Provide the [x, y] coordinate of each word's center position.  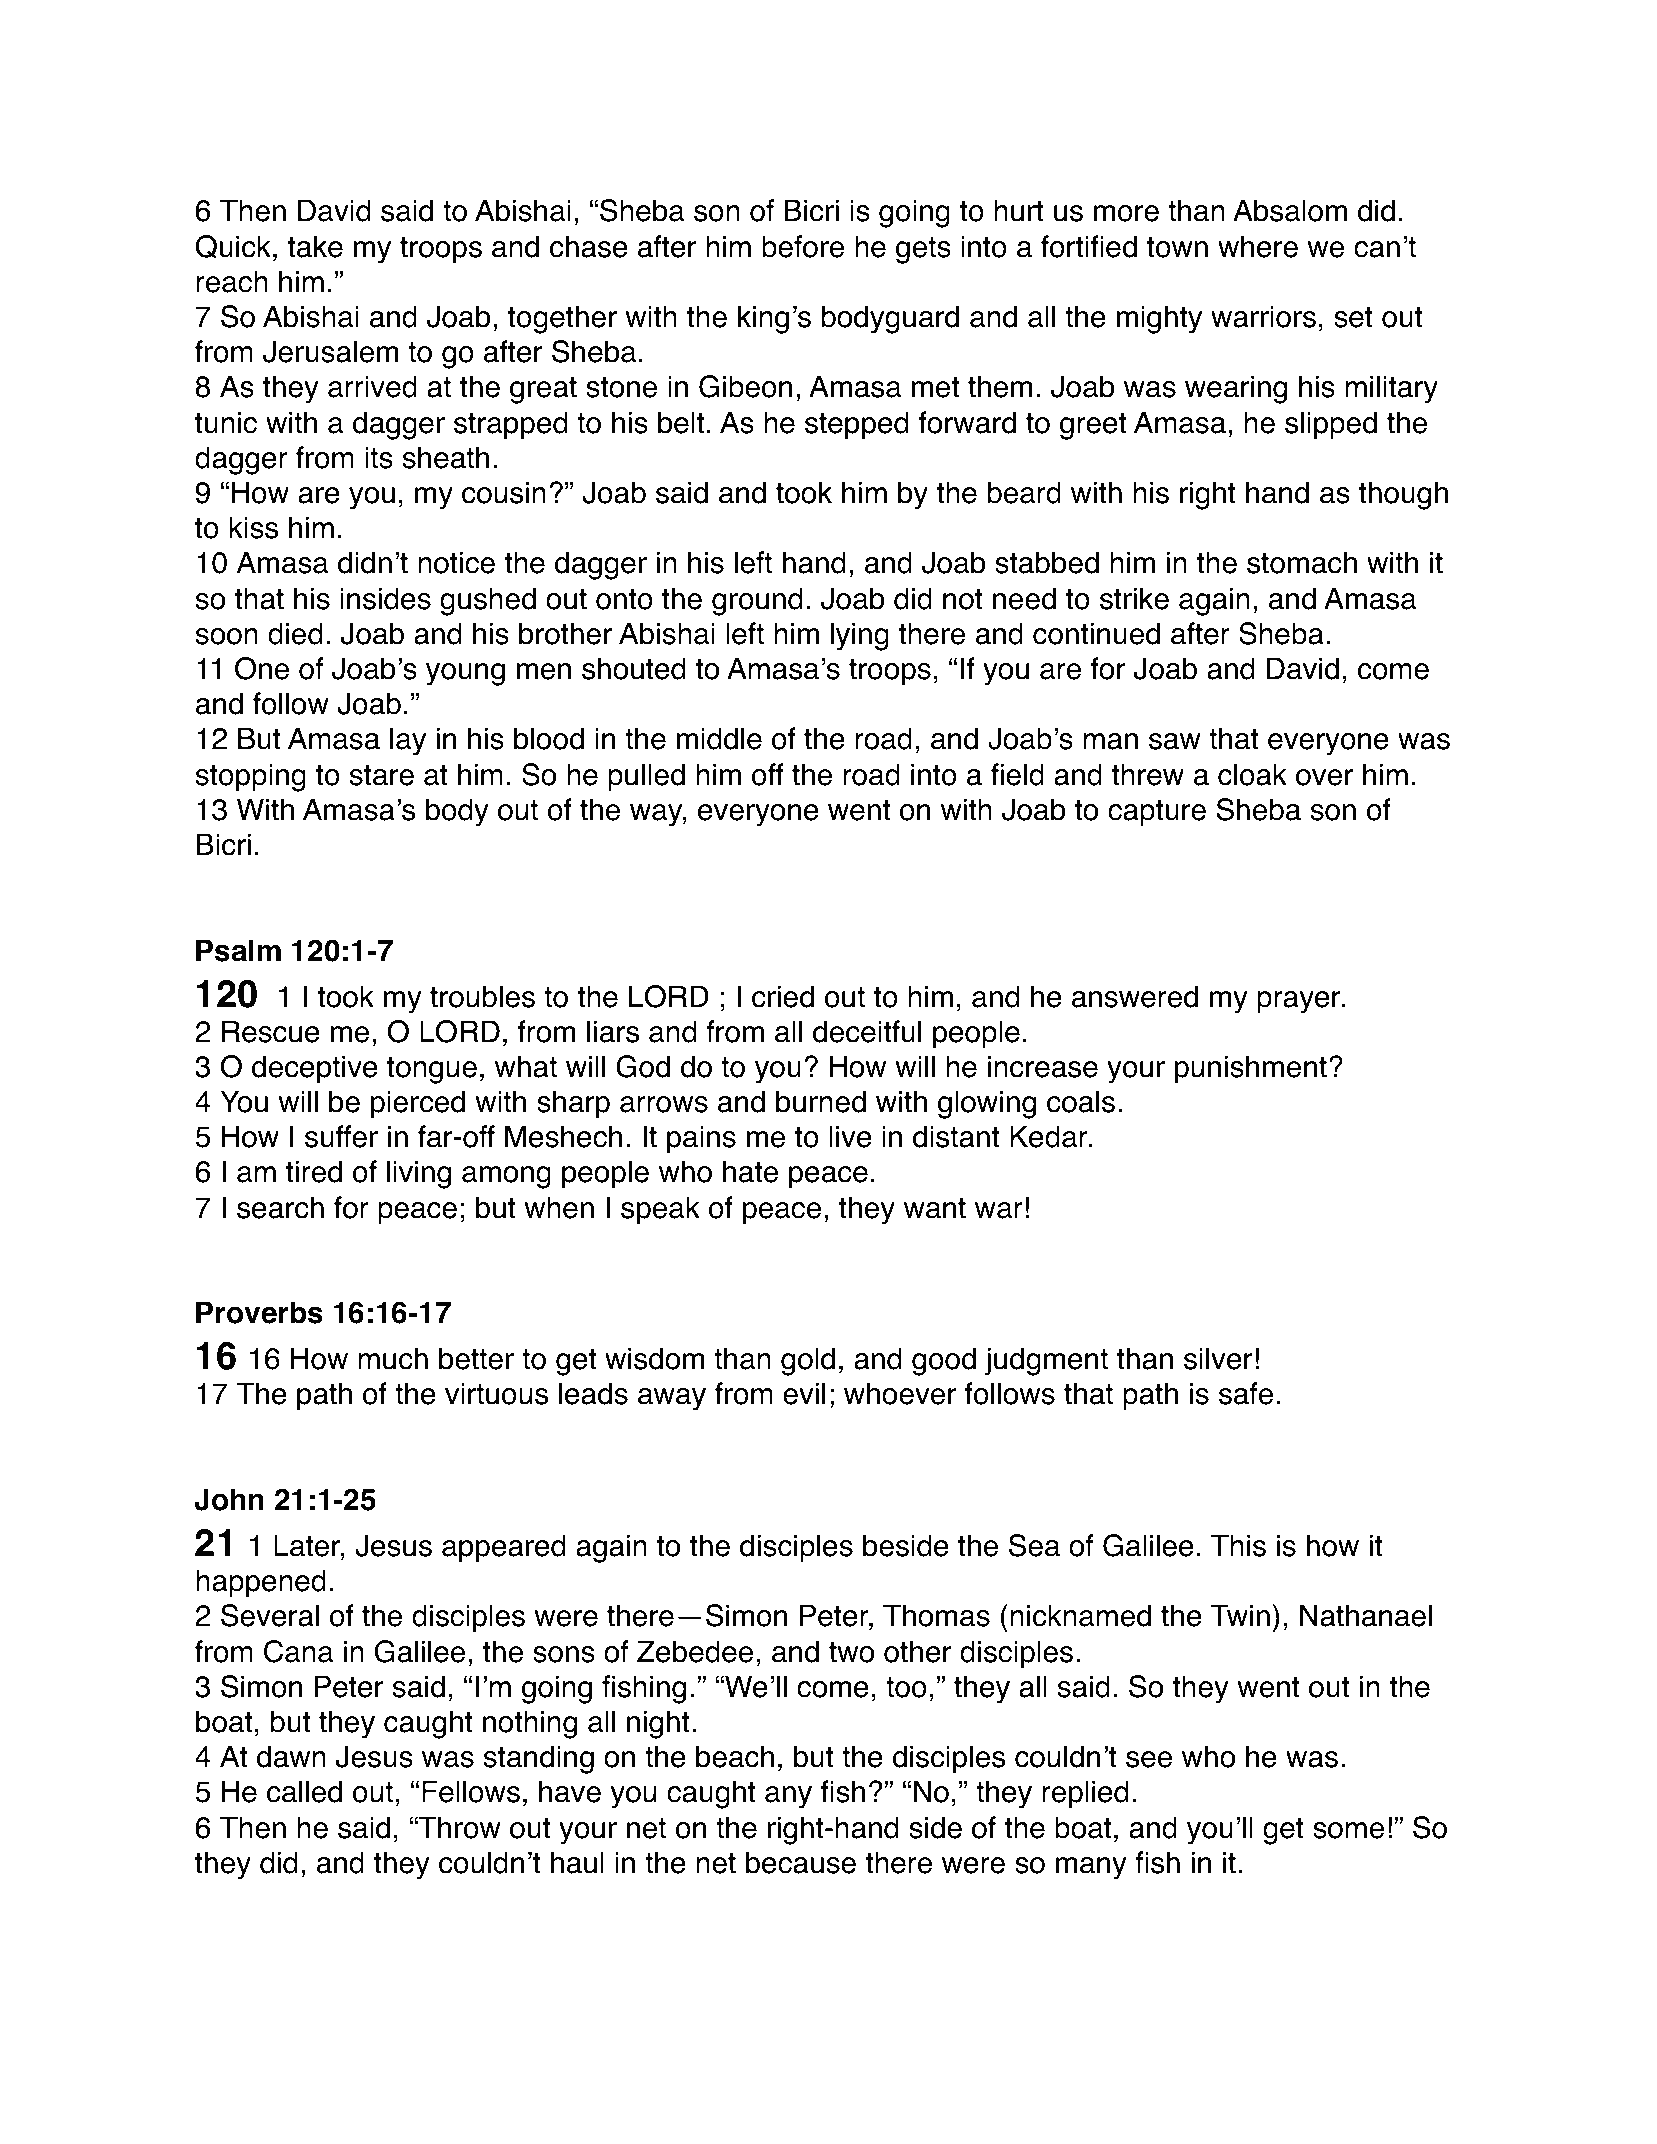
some [1348, 1830]
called [304, 1791]
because [801, 1862]
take [315, 246]
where [1258, 246]
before [803, 246]
